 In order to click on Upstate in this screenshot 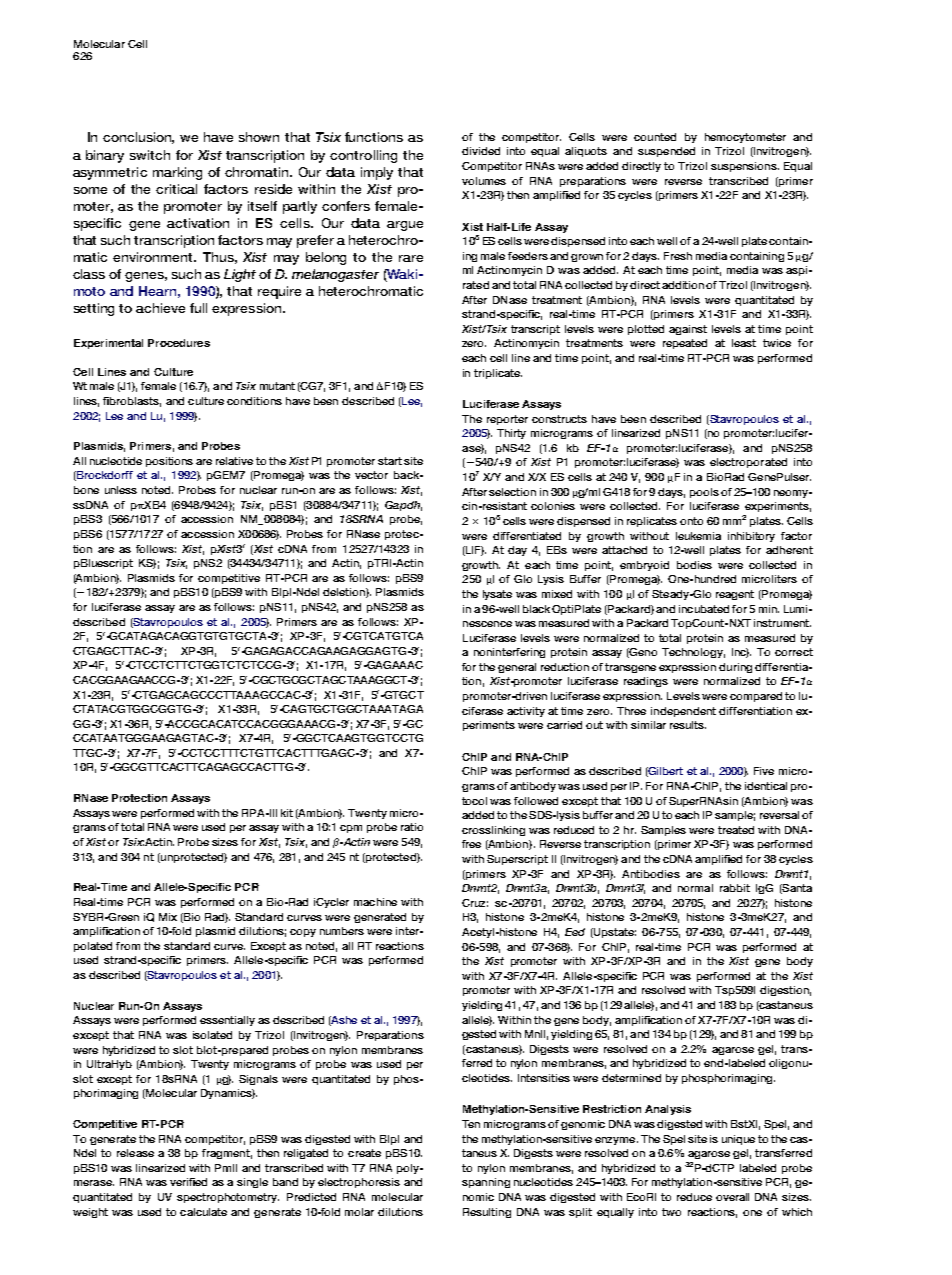, I will do `click(614, 933)`.
